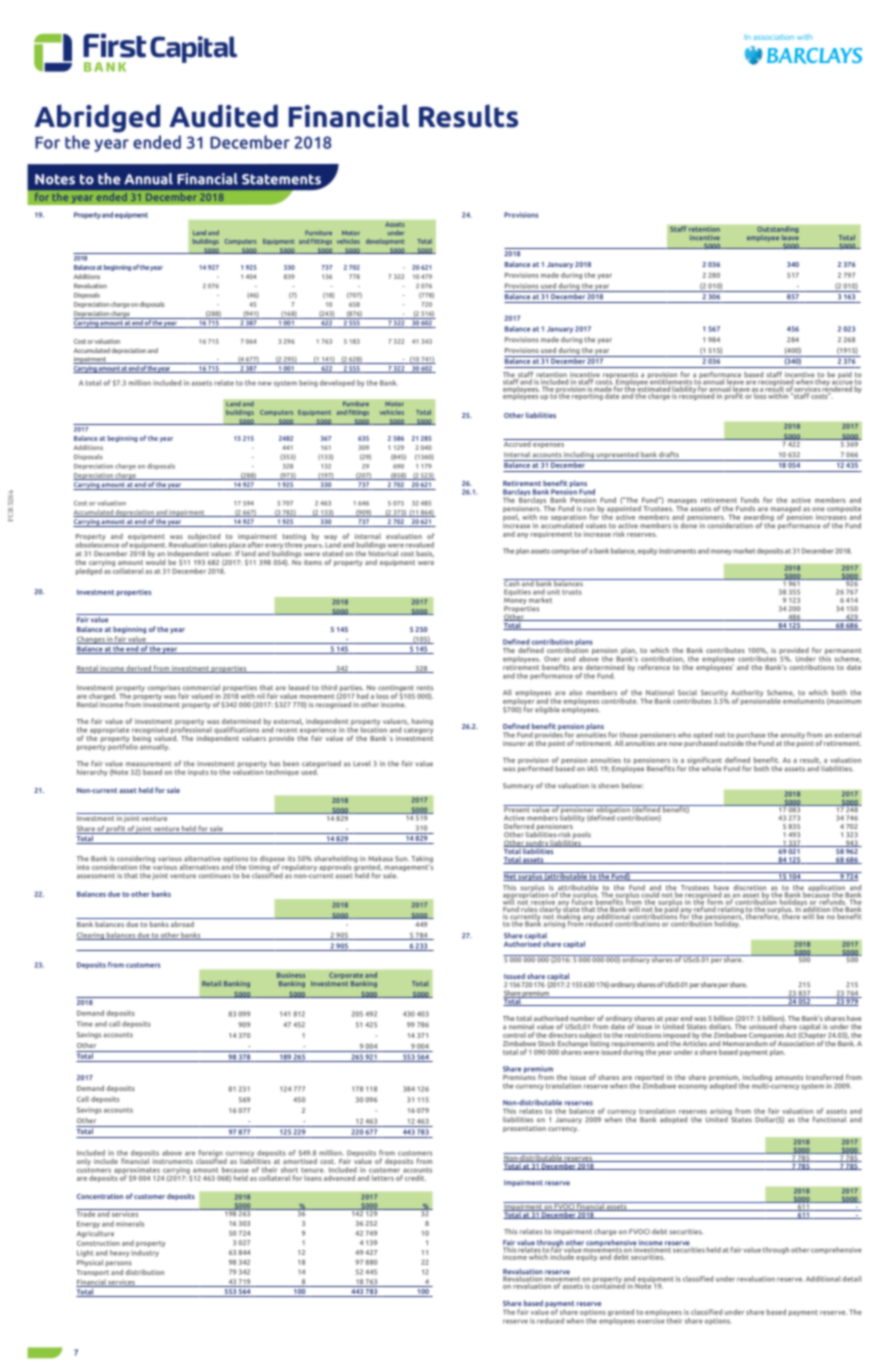 The image size is (896, 1368). I want to click on loans, so click(313, 1178).
